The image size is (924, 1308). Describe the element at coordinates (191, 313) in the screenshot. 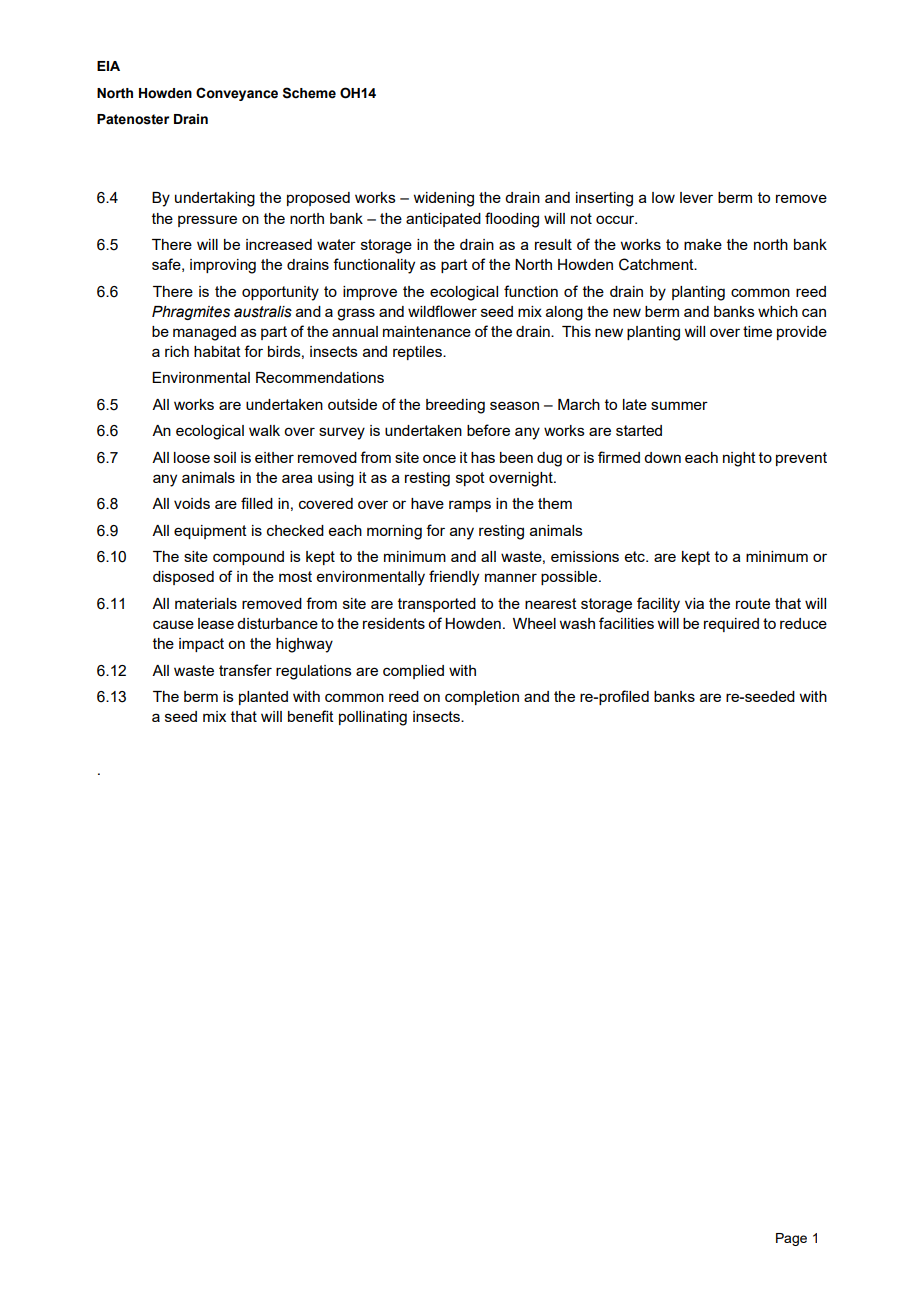

I see `Phragmites` at that location.
